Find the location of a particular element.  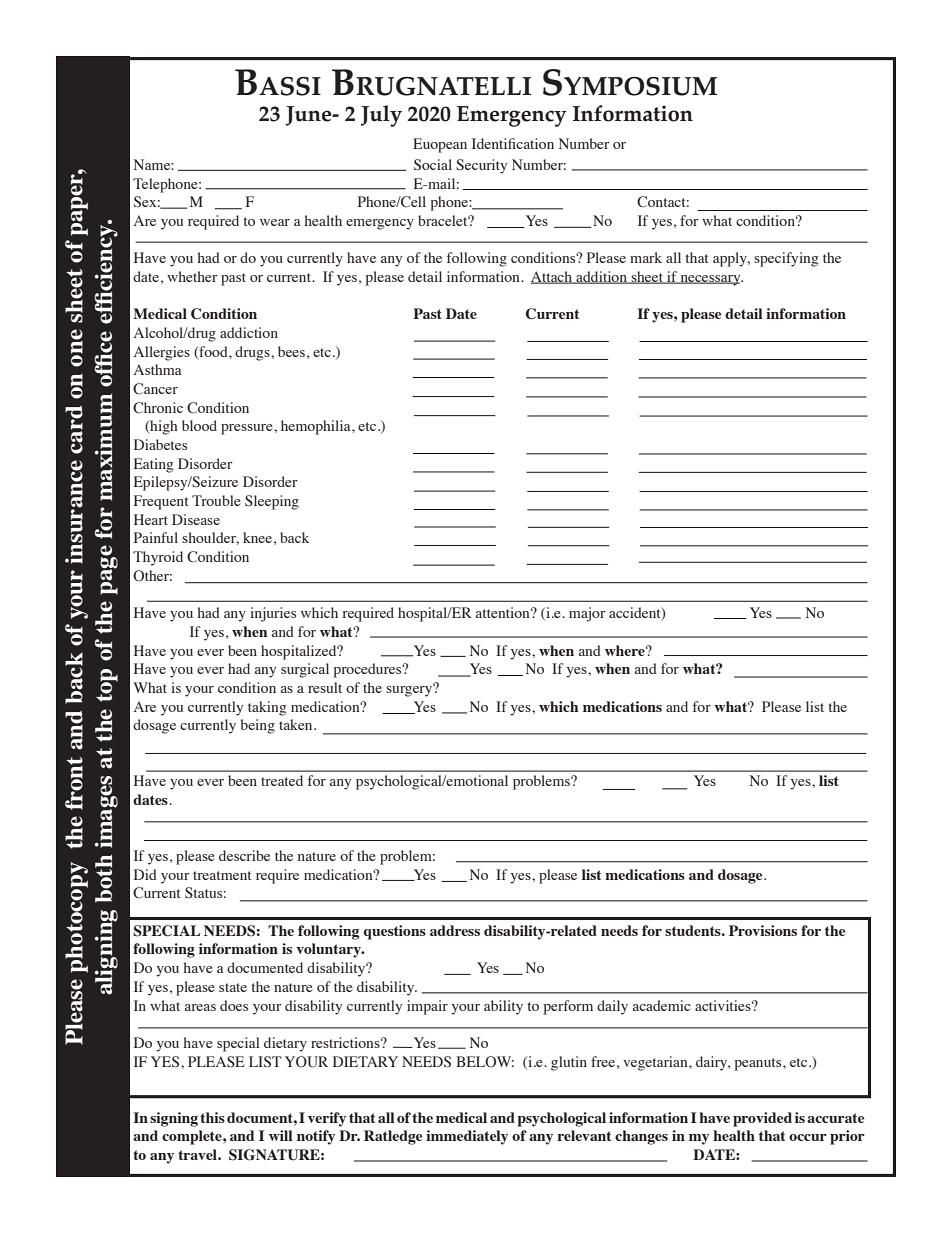

this is located at coordinates (212, 1117).
